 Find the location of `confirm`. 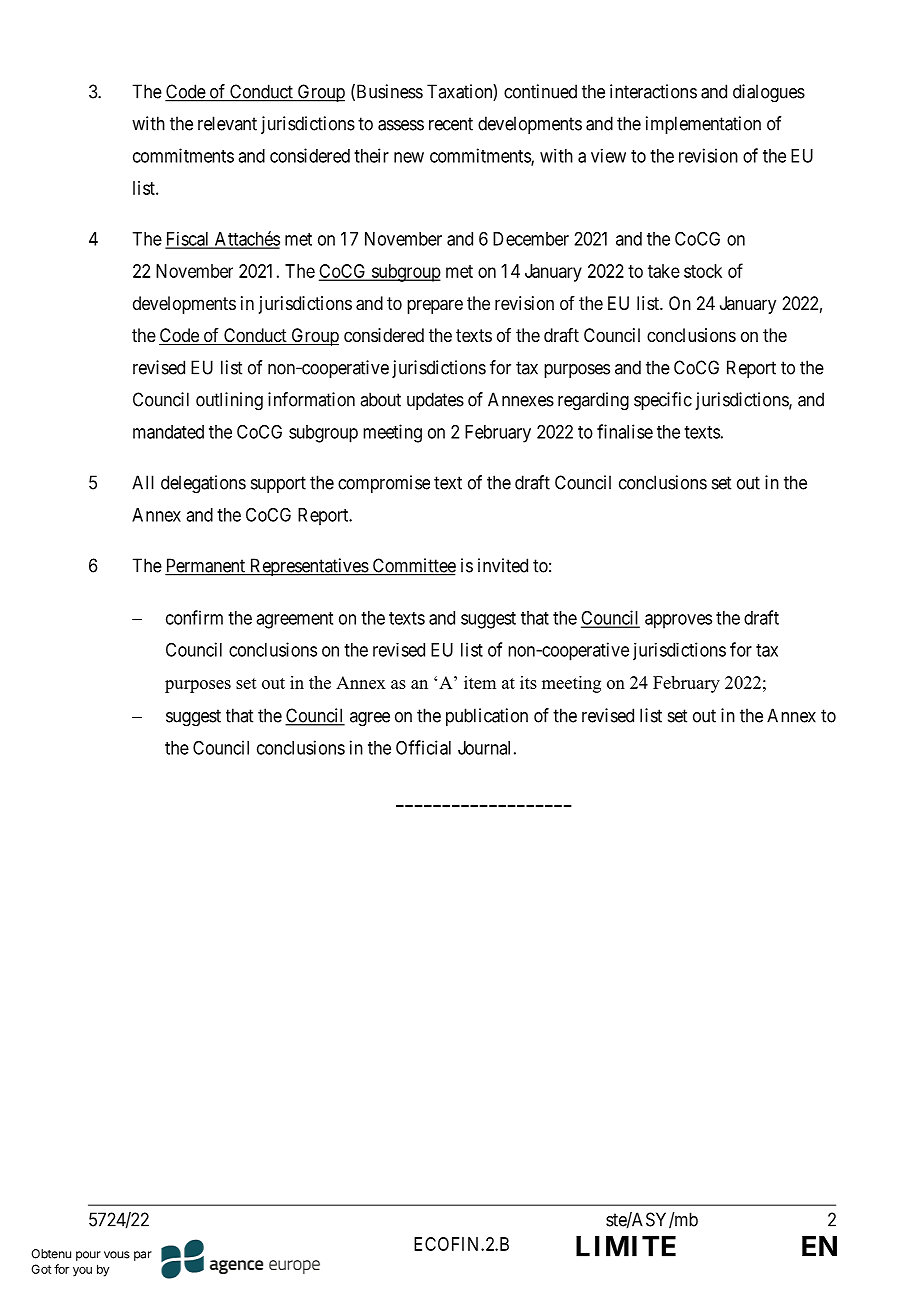

confirm is located at coordinates (194, 617).
